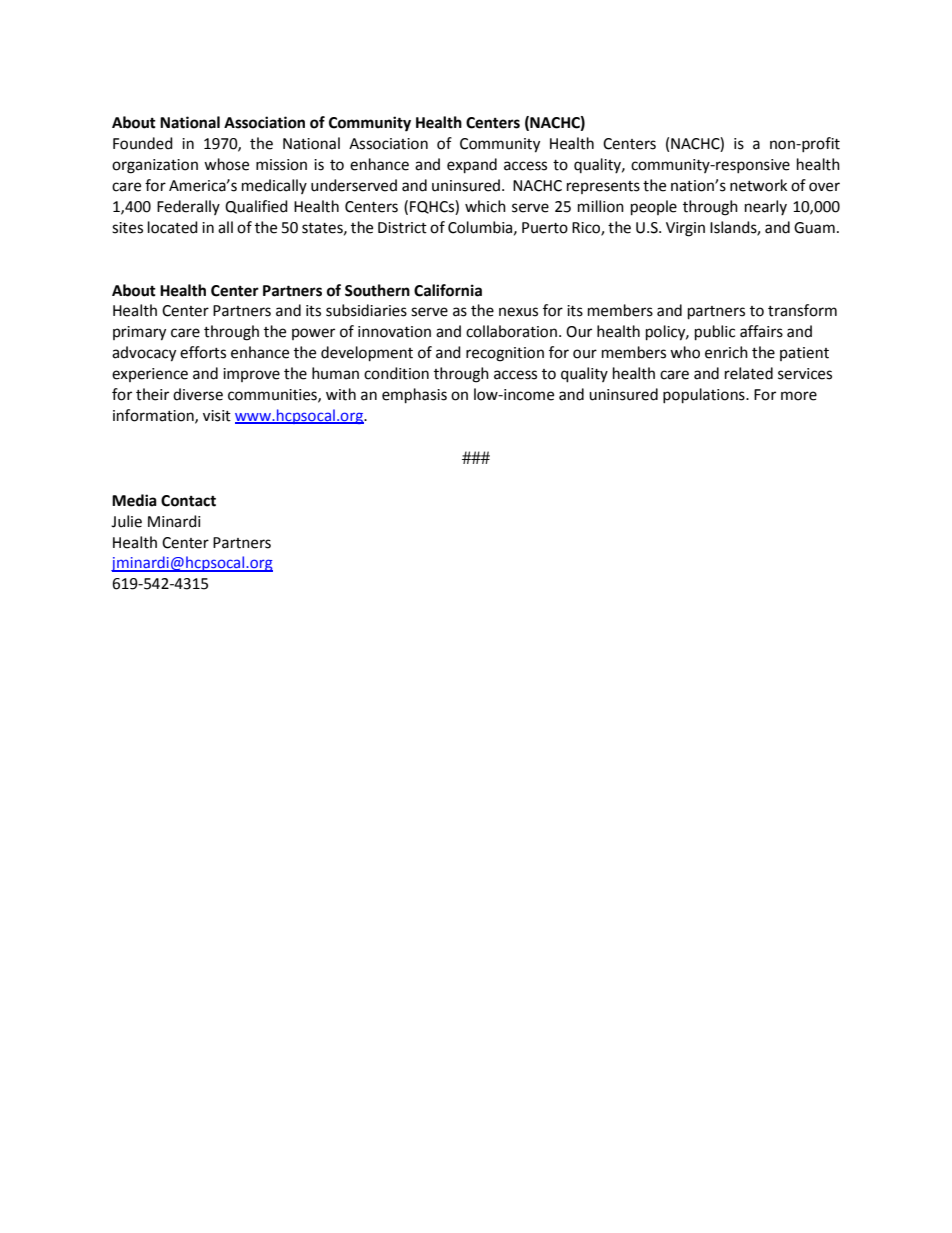  I want to click on Contact, so click(188, 501).
